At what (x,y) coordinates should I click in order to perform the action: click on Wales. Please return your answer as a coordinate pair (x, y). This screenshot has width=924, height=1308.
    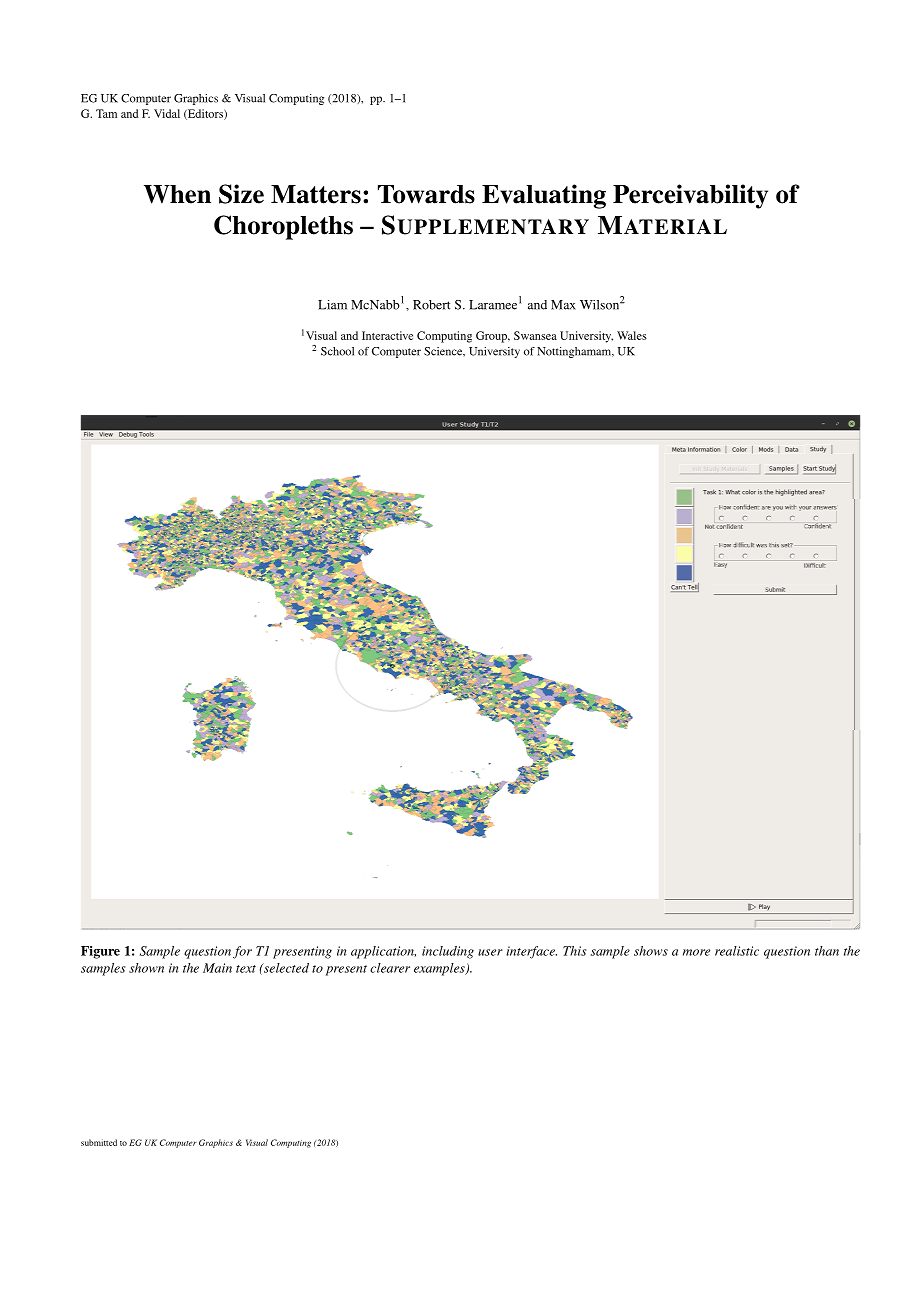
    Looking at the image, I should click on (632, 335).
